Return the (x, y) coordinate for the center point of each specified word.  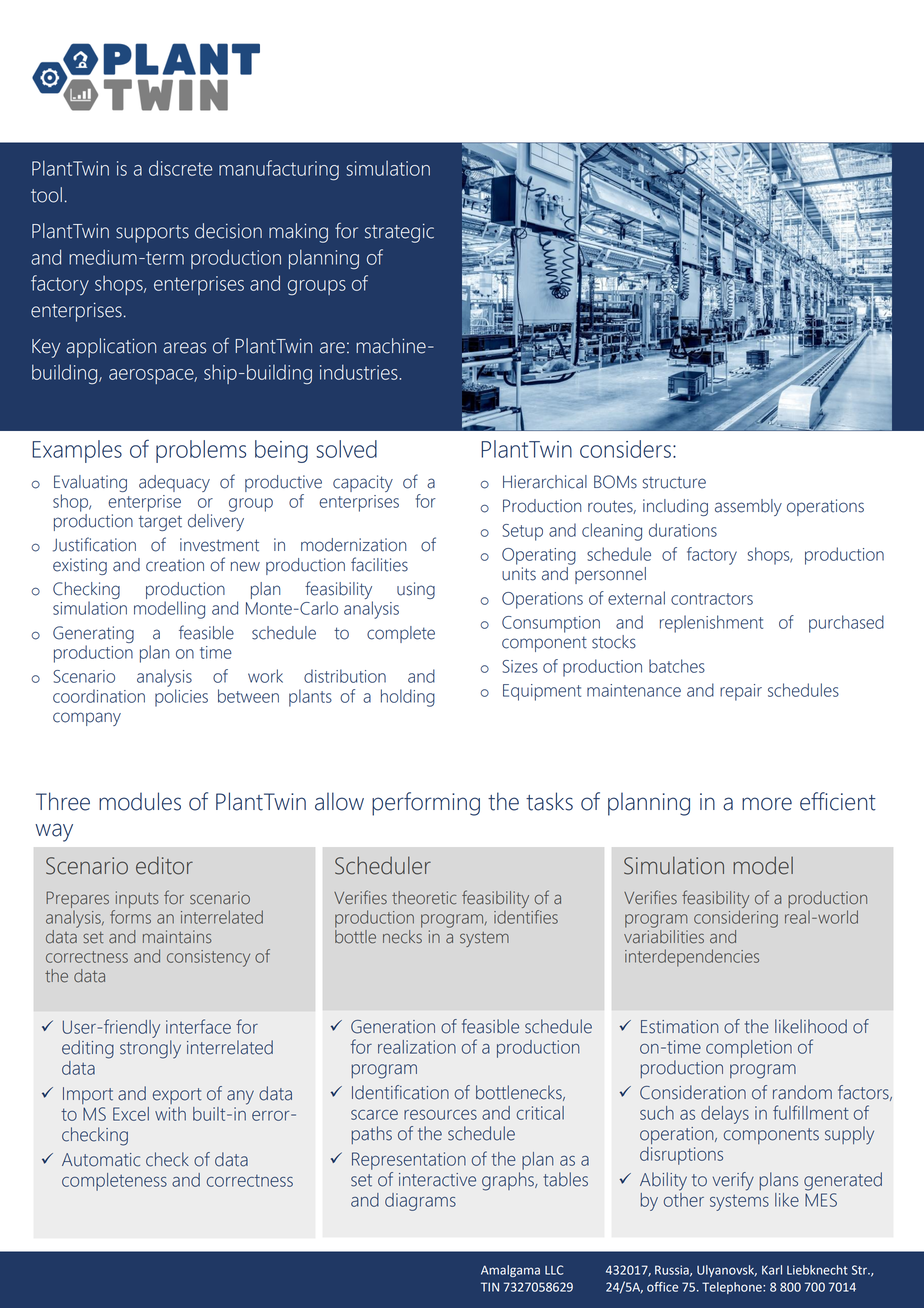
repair (741, 692)
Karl (772, 1270)
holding (408, 698)
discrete (180, 168)
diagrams (420, 1202)
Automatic (101, 1160)
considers (625, 449)
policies (181, 698)
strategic (399, 233)
